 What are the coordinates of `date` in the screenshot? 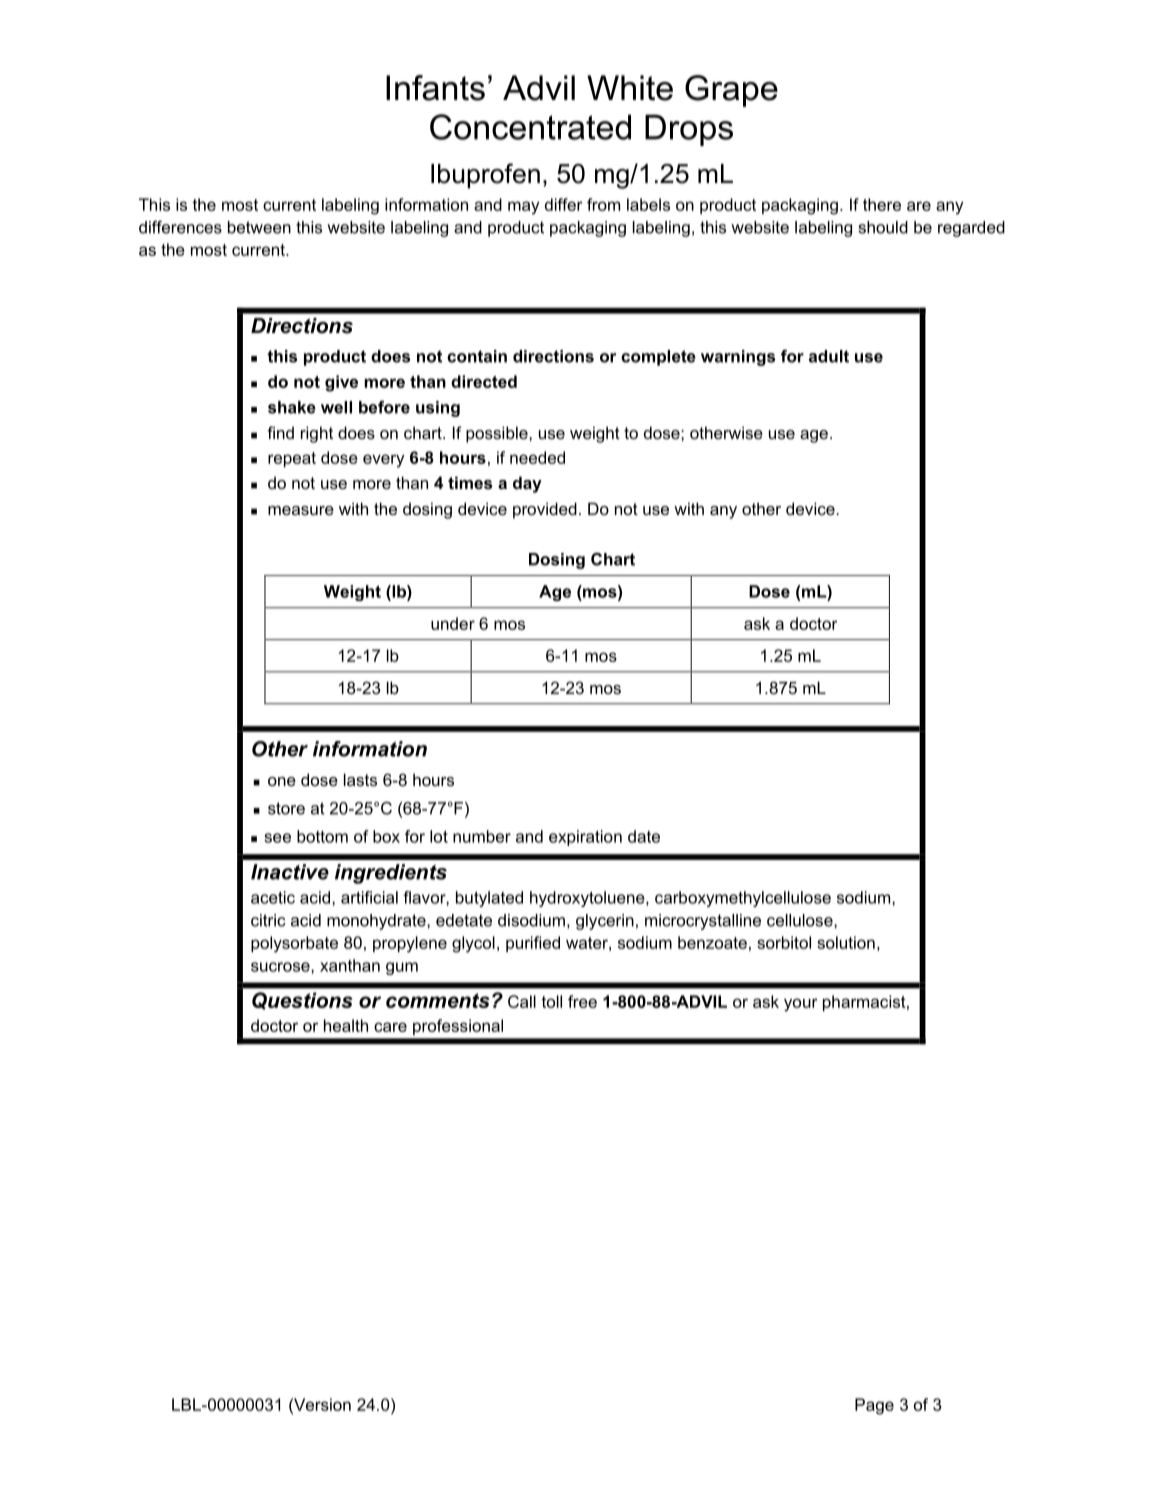 It's located at (644, 836).
